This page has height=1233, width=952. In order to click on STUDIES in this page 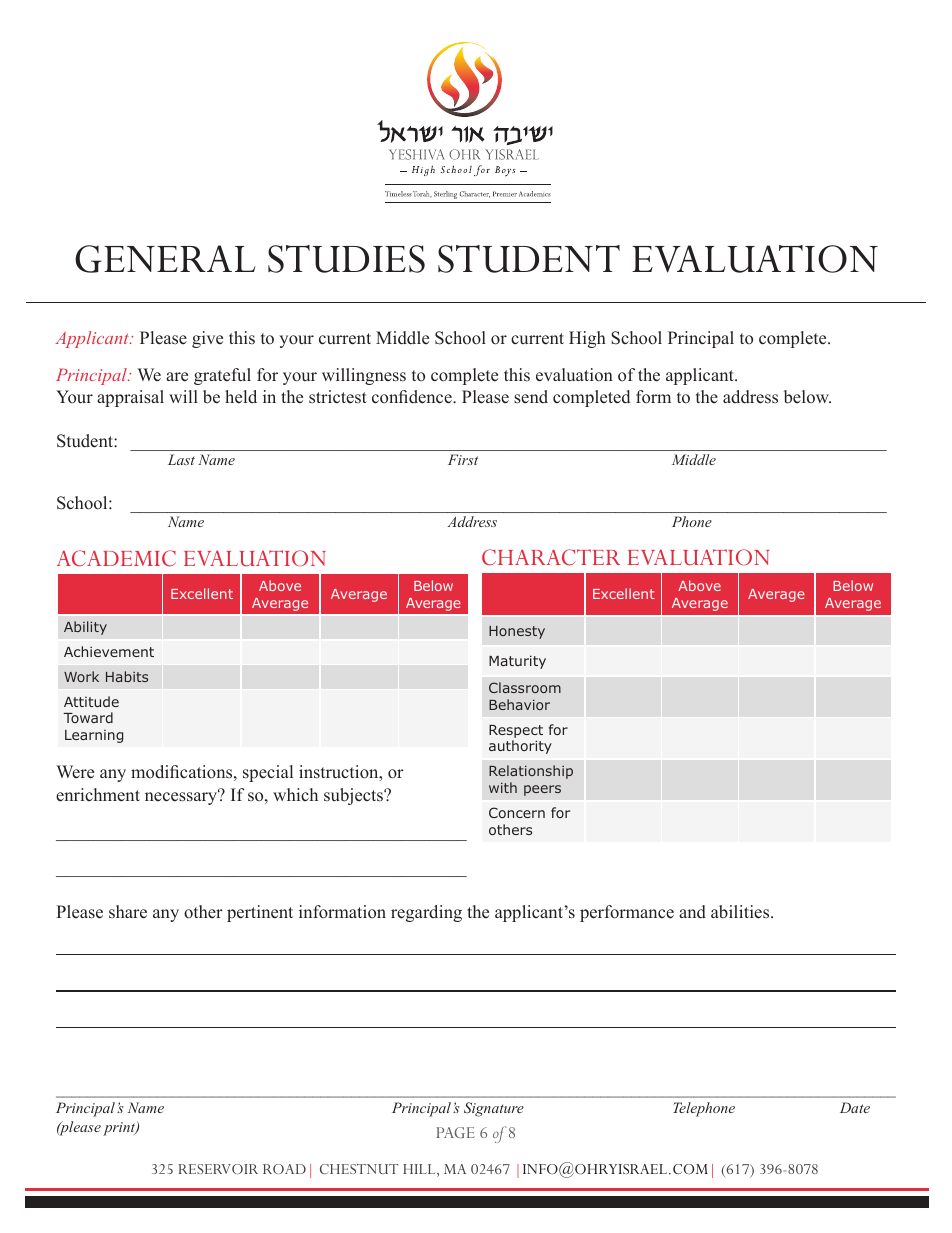, I will do `click(346, 259)`.
